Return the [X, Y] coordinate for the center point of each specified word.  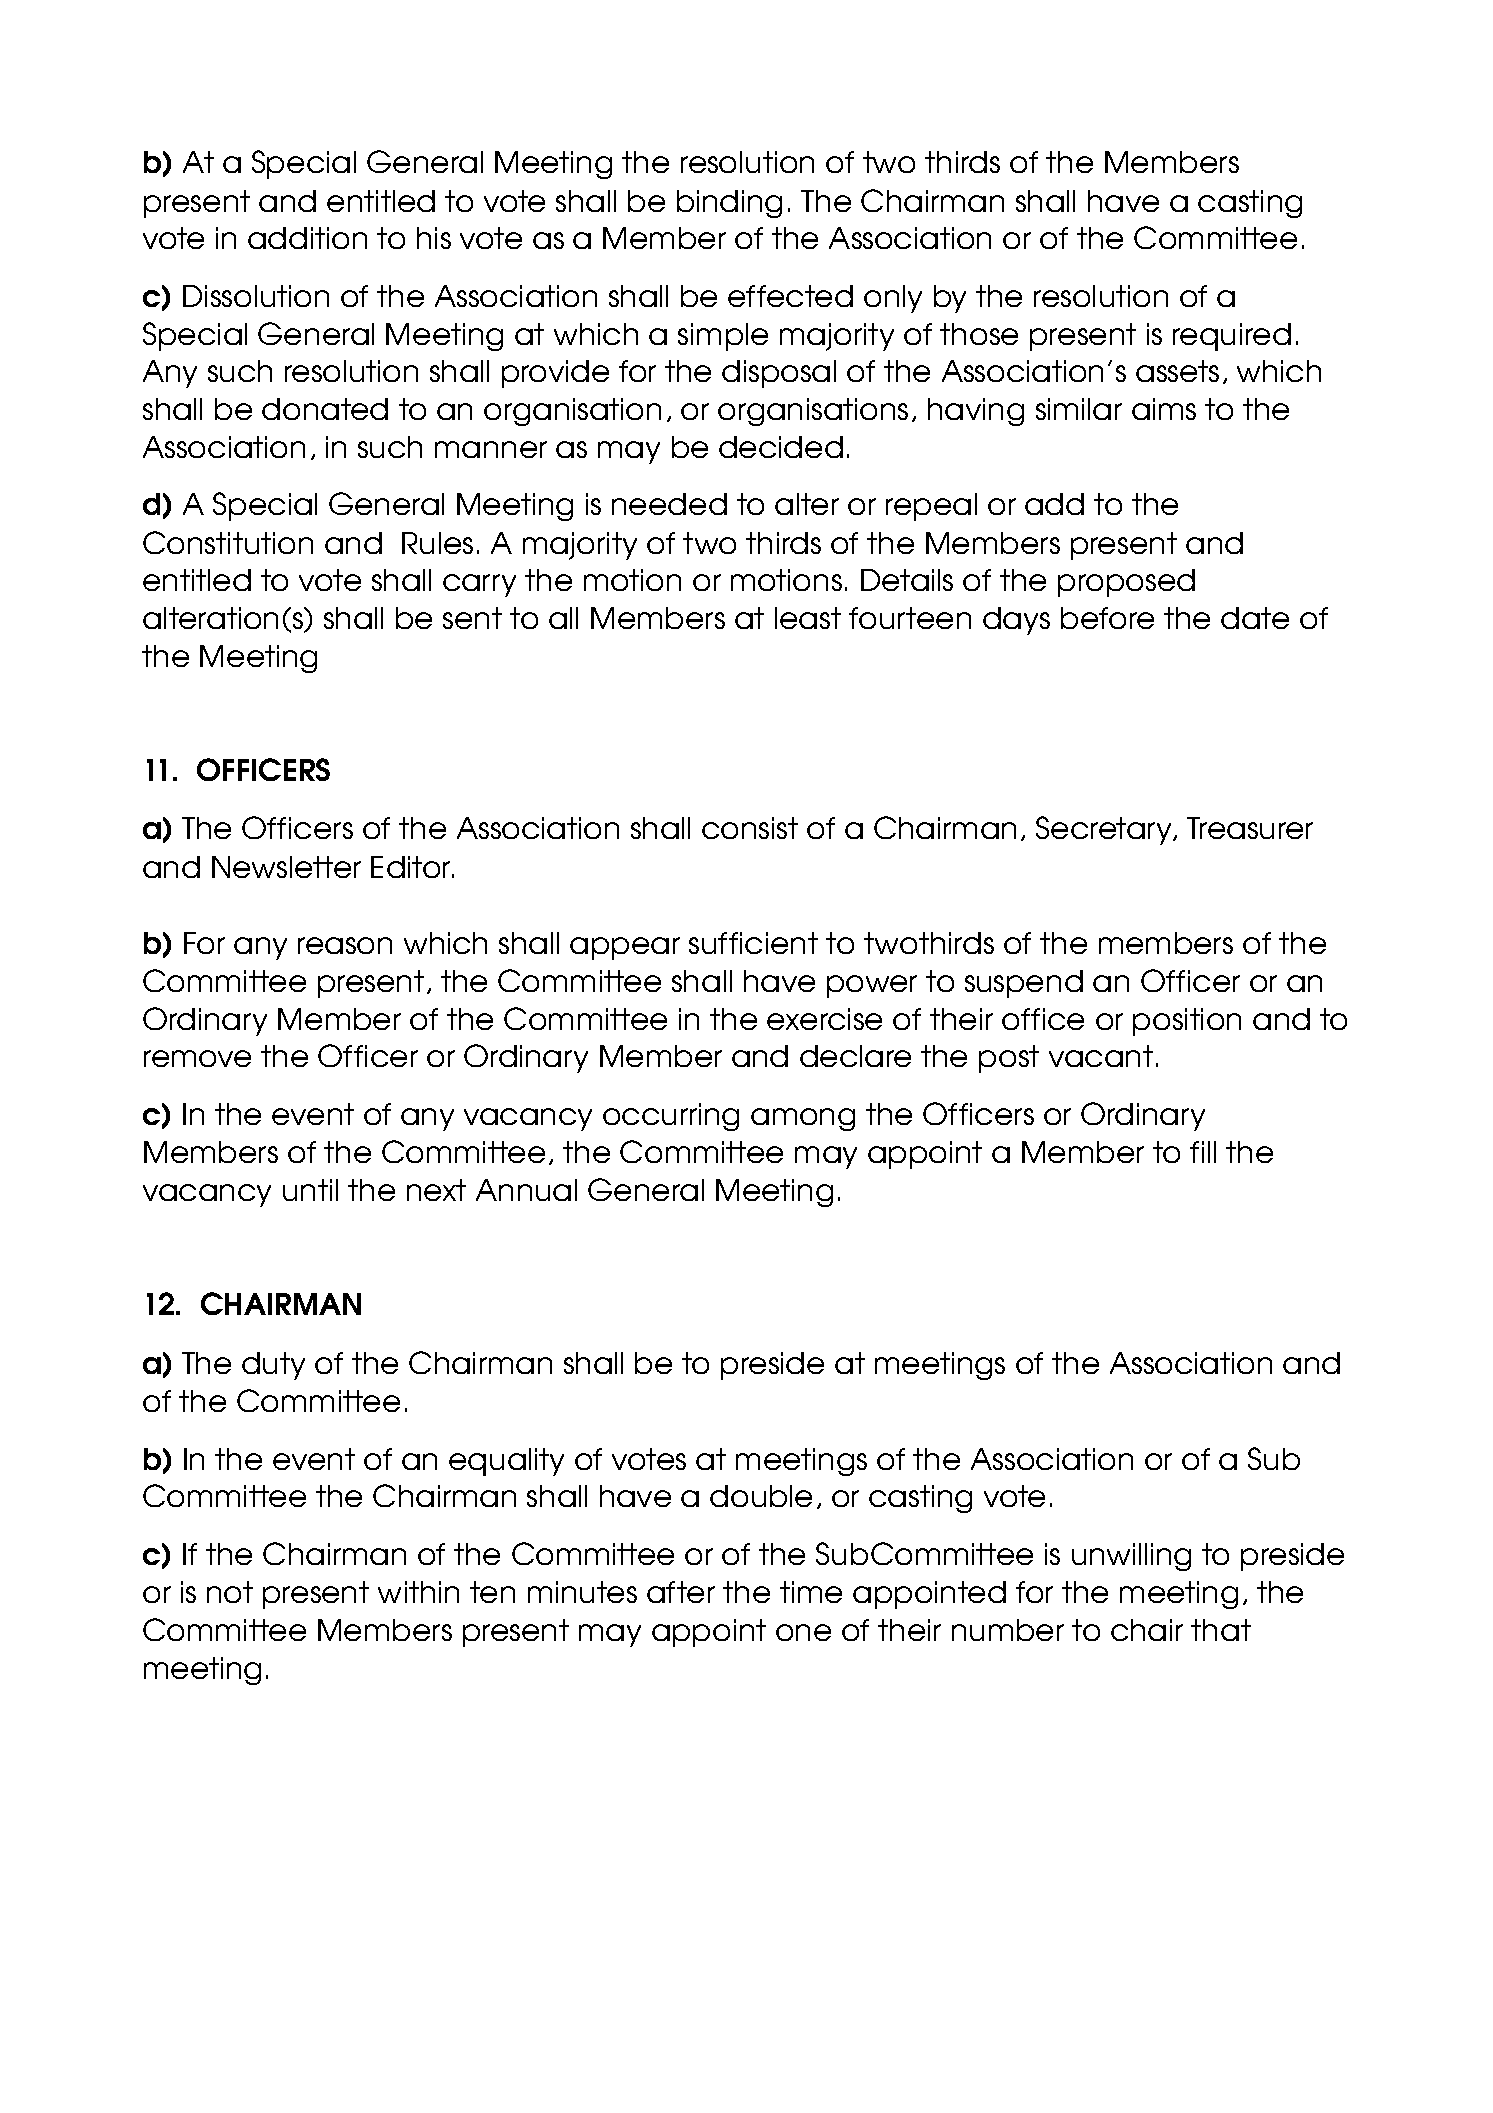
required [1232, 337]
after [681, 1592]
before [1107, 618]
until [310, 1190]
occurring [671, 1117]
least [808, 618]
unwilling [1131, 1557]
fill [1203, 1152]
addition [307, 238]
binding [729, 204]
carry [479, 585]
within [418, 1592]
